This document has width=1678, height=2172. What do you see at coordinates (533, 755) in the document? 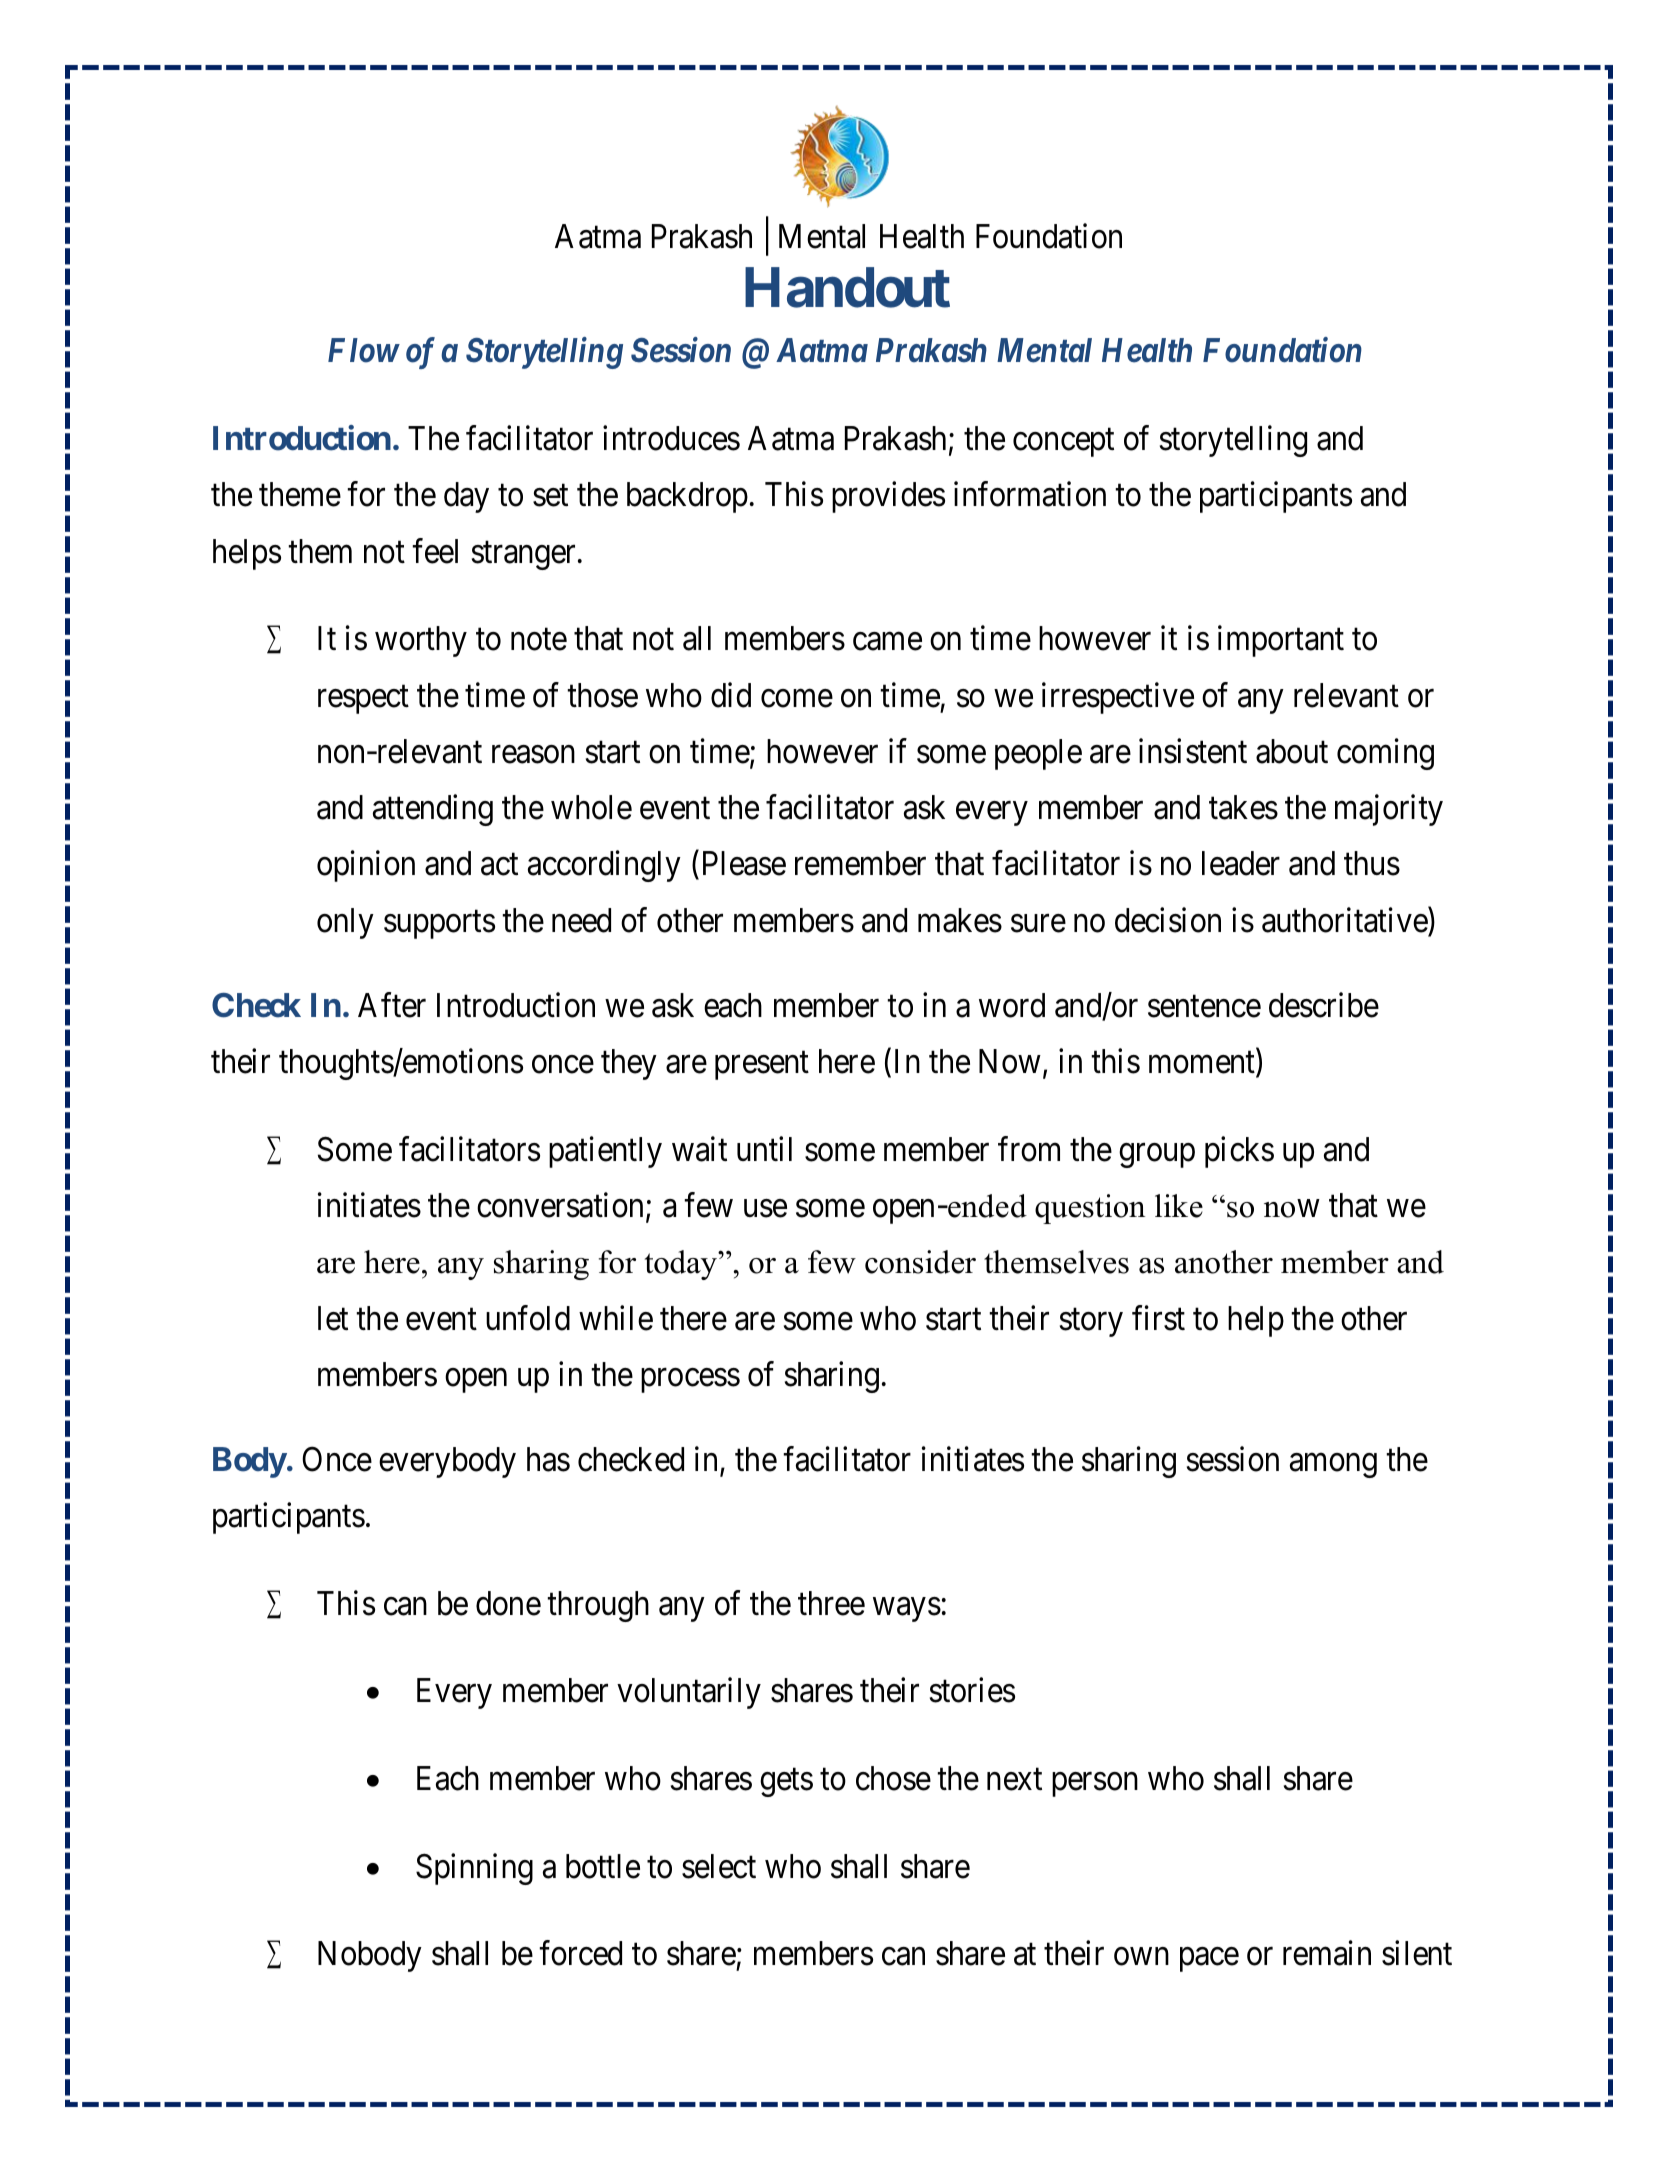
I see `reason` at bounding box center [533, 755].
